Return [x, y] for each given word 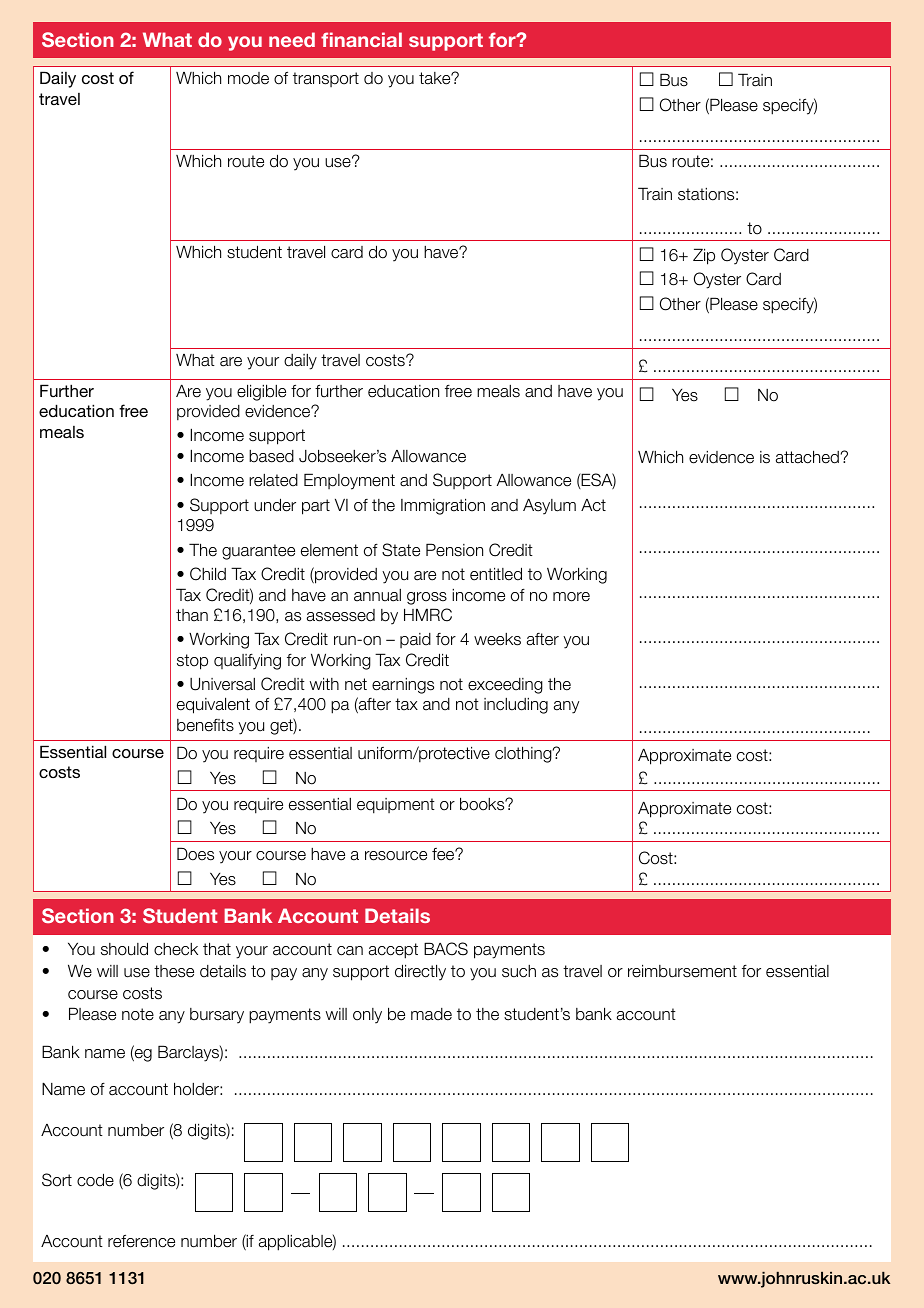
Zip [704, 256]
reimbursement [682, 971]
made [431, 1014]
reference [141, 1241]
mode [248, 78]
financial [361, 39]
